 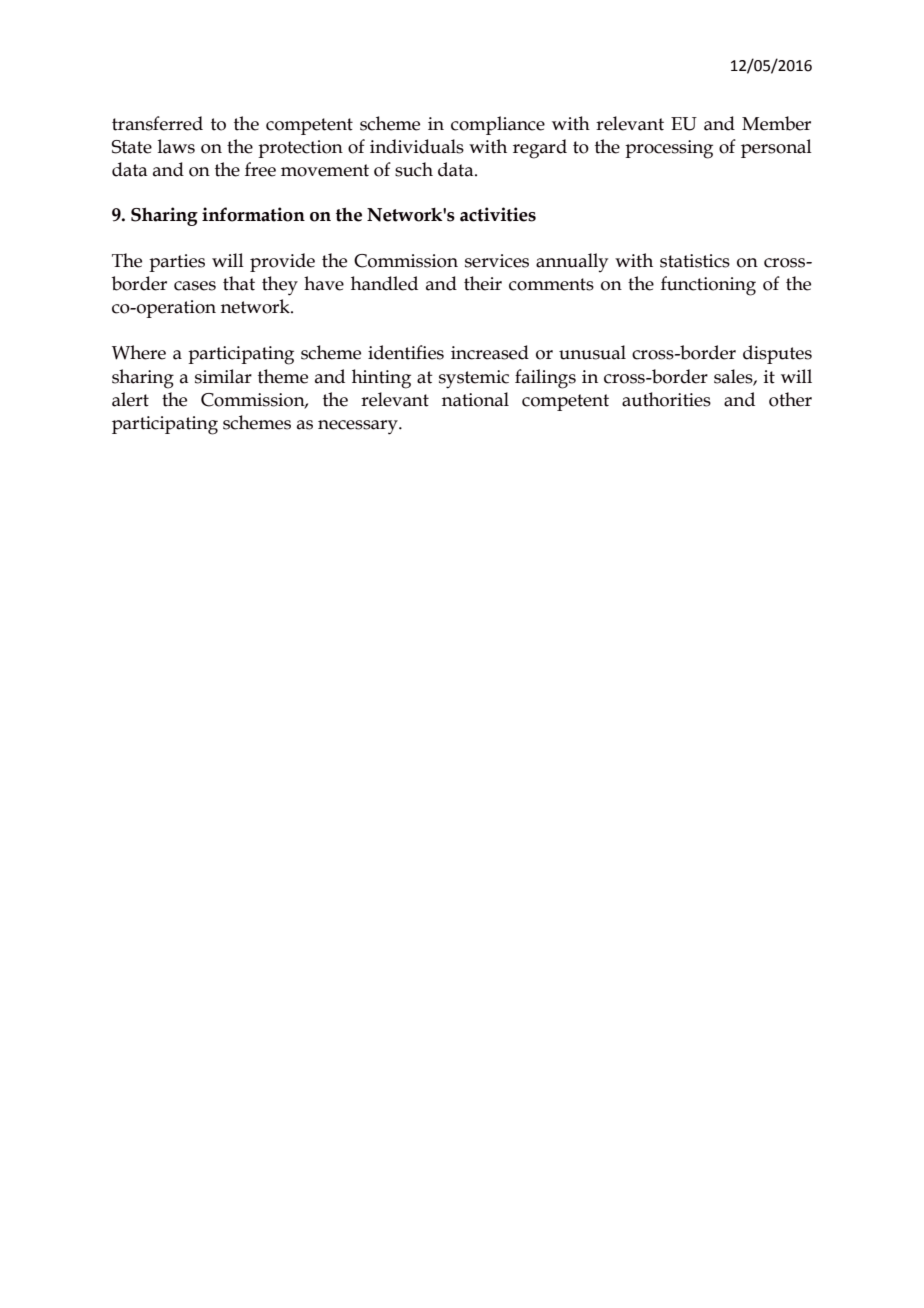 What do you see at coordinates (777, 354) in the screenshot?
I see `disputes` at bounding box center [777, 354].
